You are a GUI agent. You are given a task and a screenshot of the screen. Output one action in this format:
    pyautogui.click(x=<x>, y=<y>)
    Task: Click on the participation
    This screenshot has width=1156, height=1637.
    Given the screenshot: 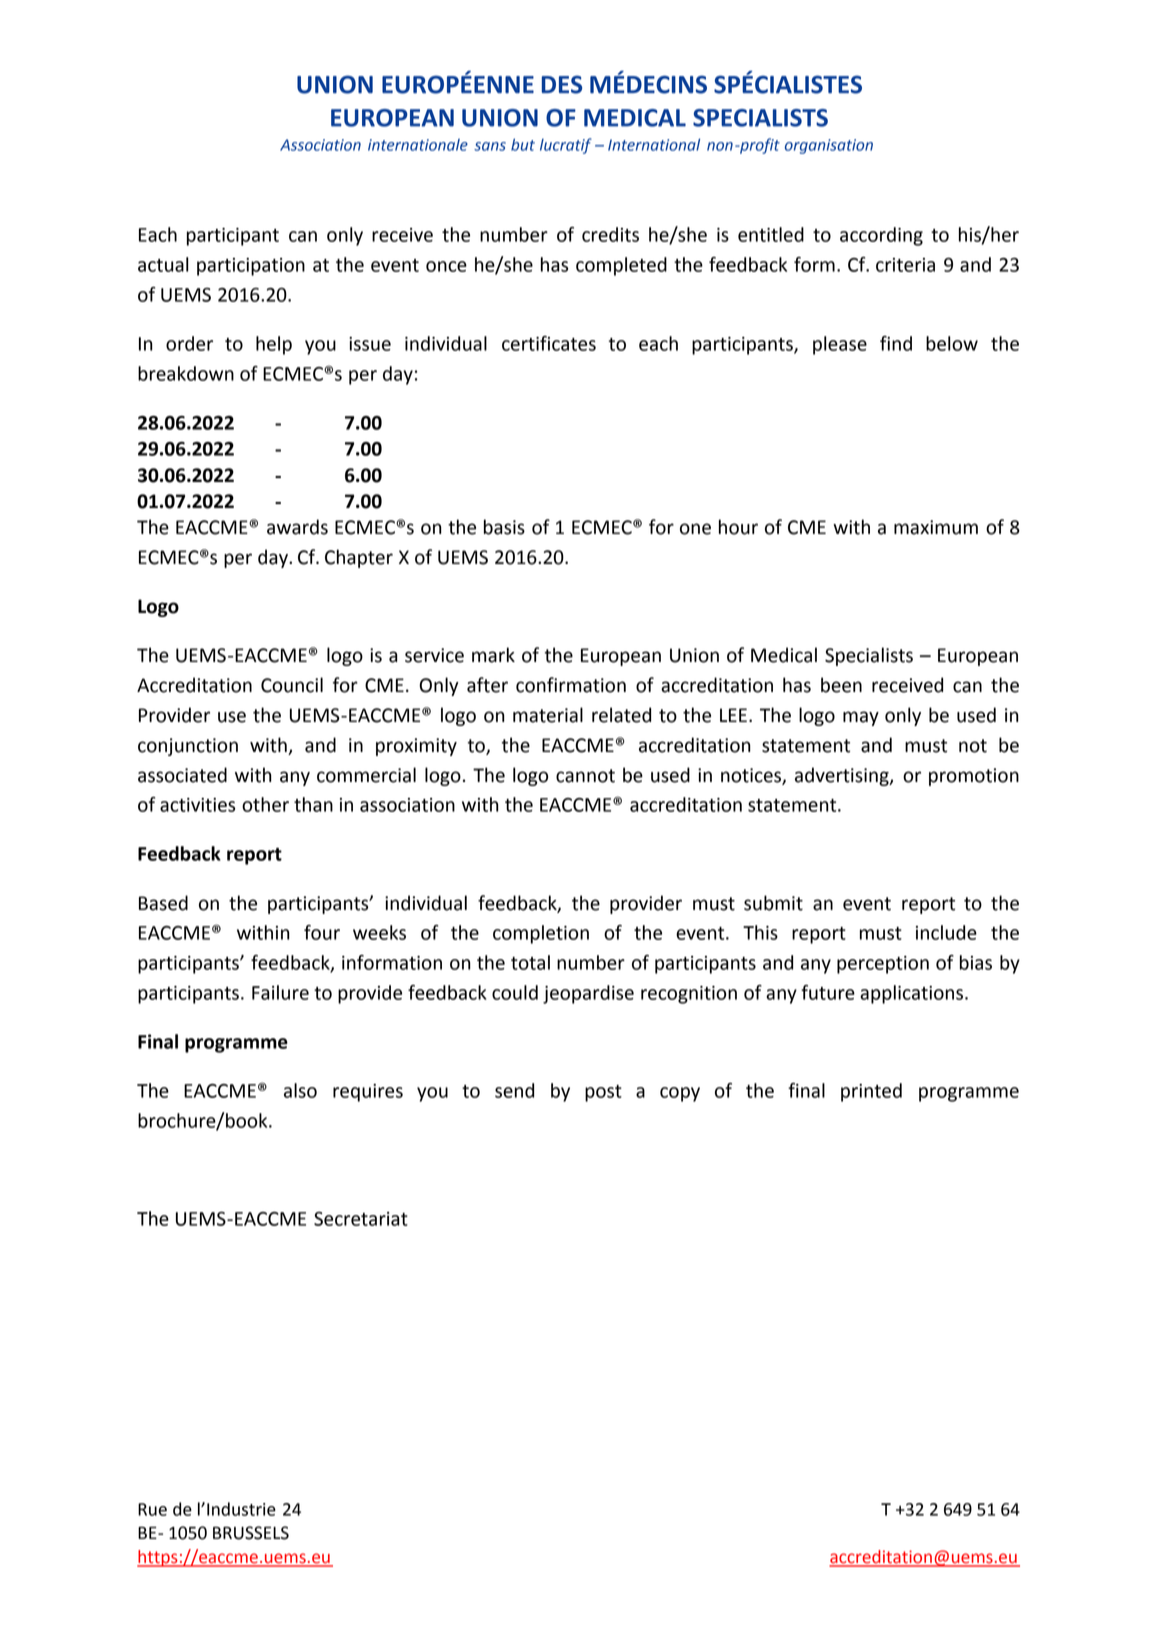 What is the action you would take?
    pyautogui.click(x=251, y=267)
